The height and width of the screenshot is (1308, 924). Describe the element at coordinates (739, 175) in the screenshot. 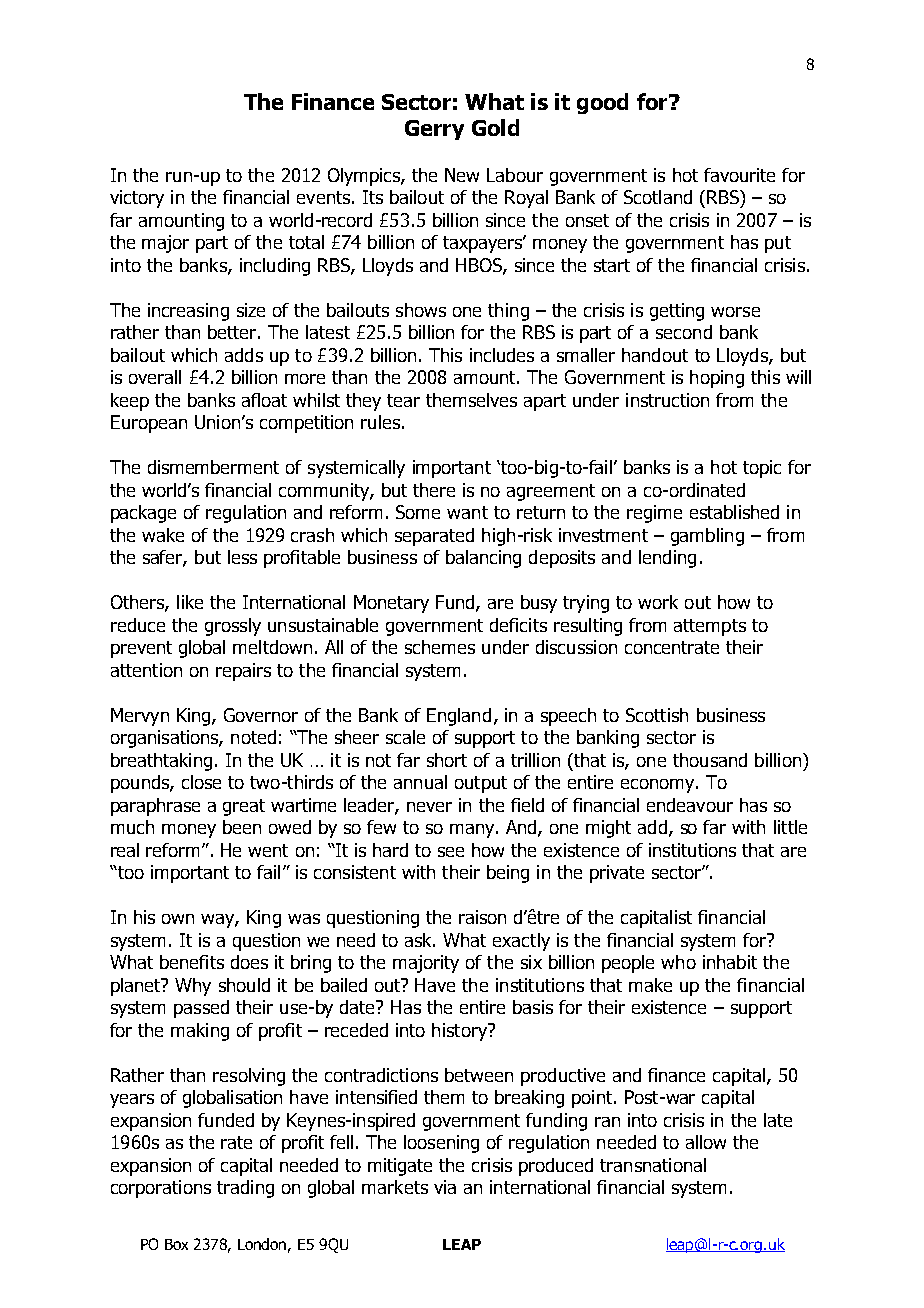

I see `favourite` at that location.
